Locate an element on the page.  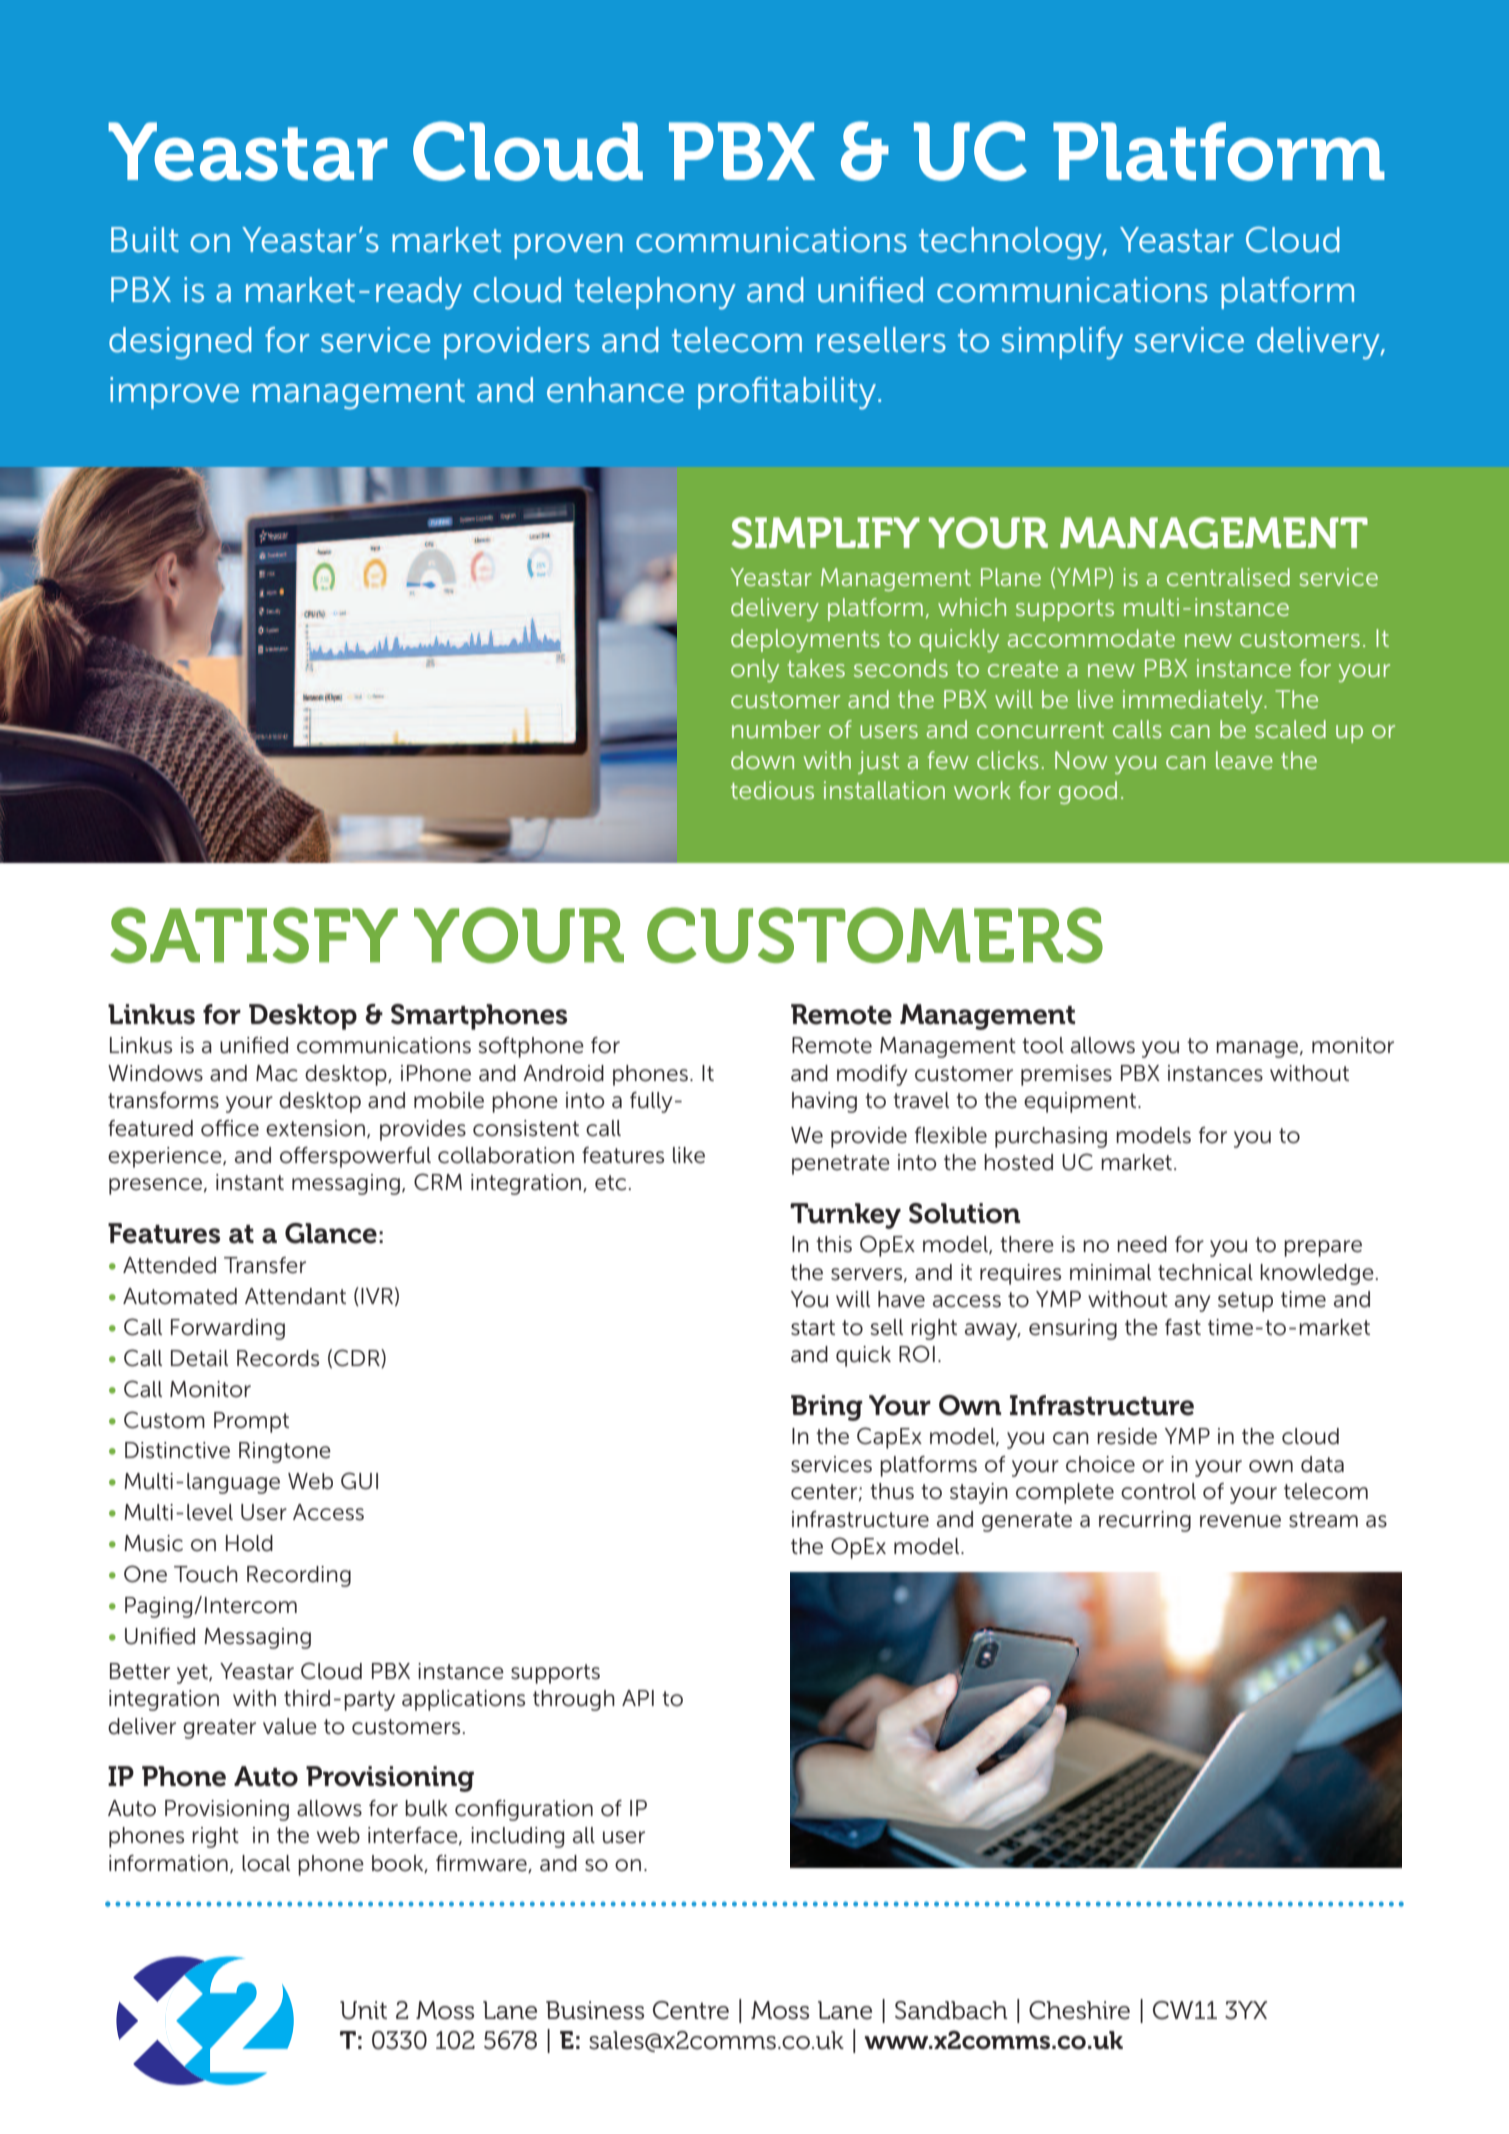
Hold is located at coordinates (249, 1543).
